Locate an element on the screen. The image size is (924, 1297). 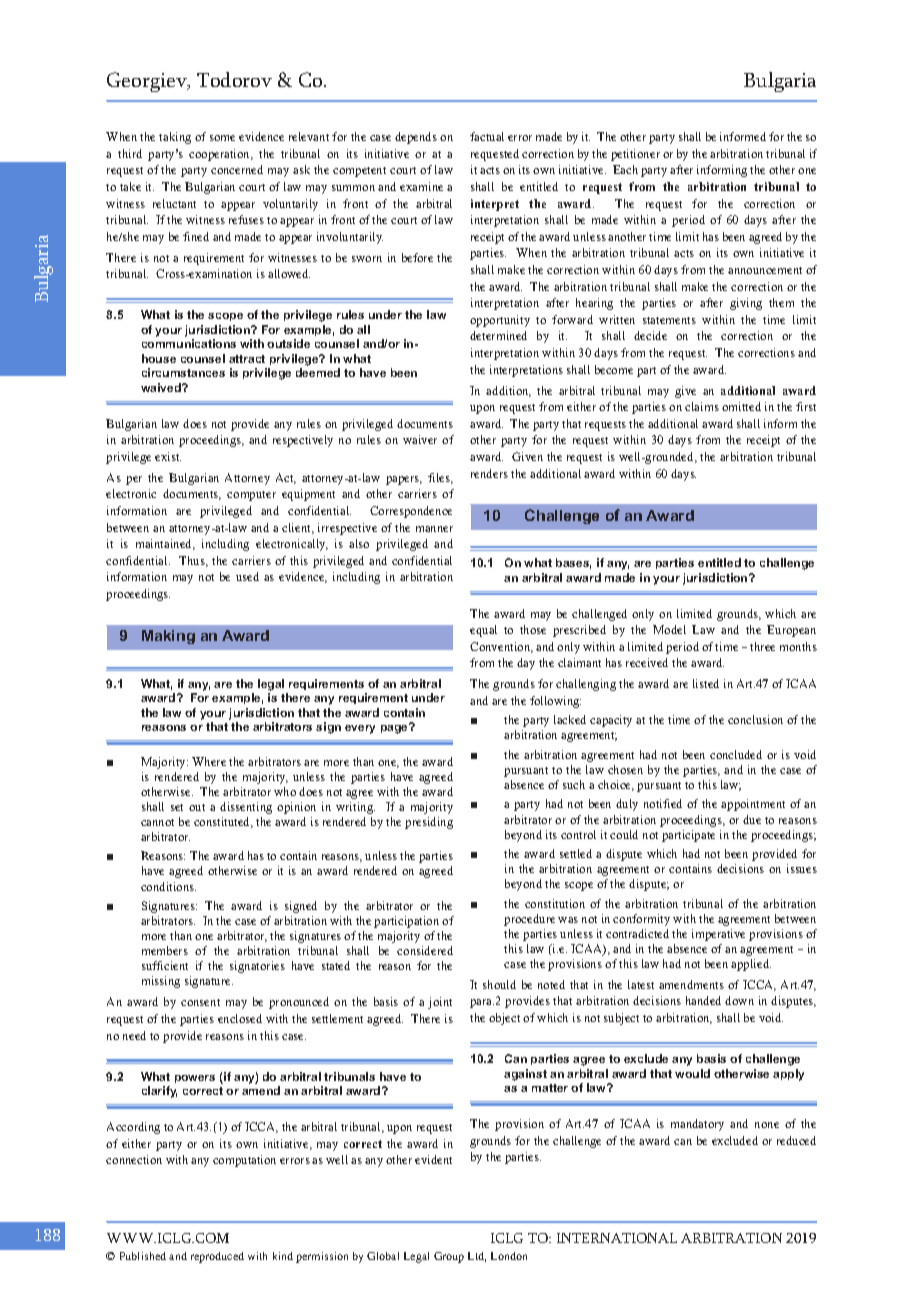
factual is located at coordinates (487, 136).
